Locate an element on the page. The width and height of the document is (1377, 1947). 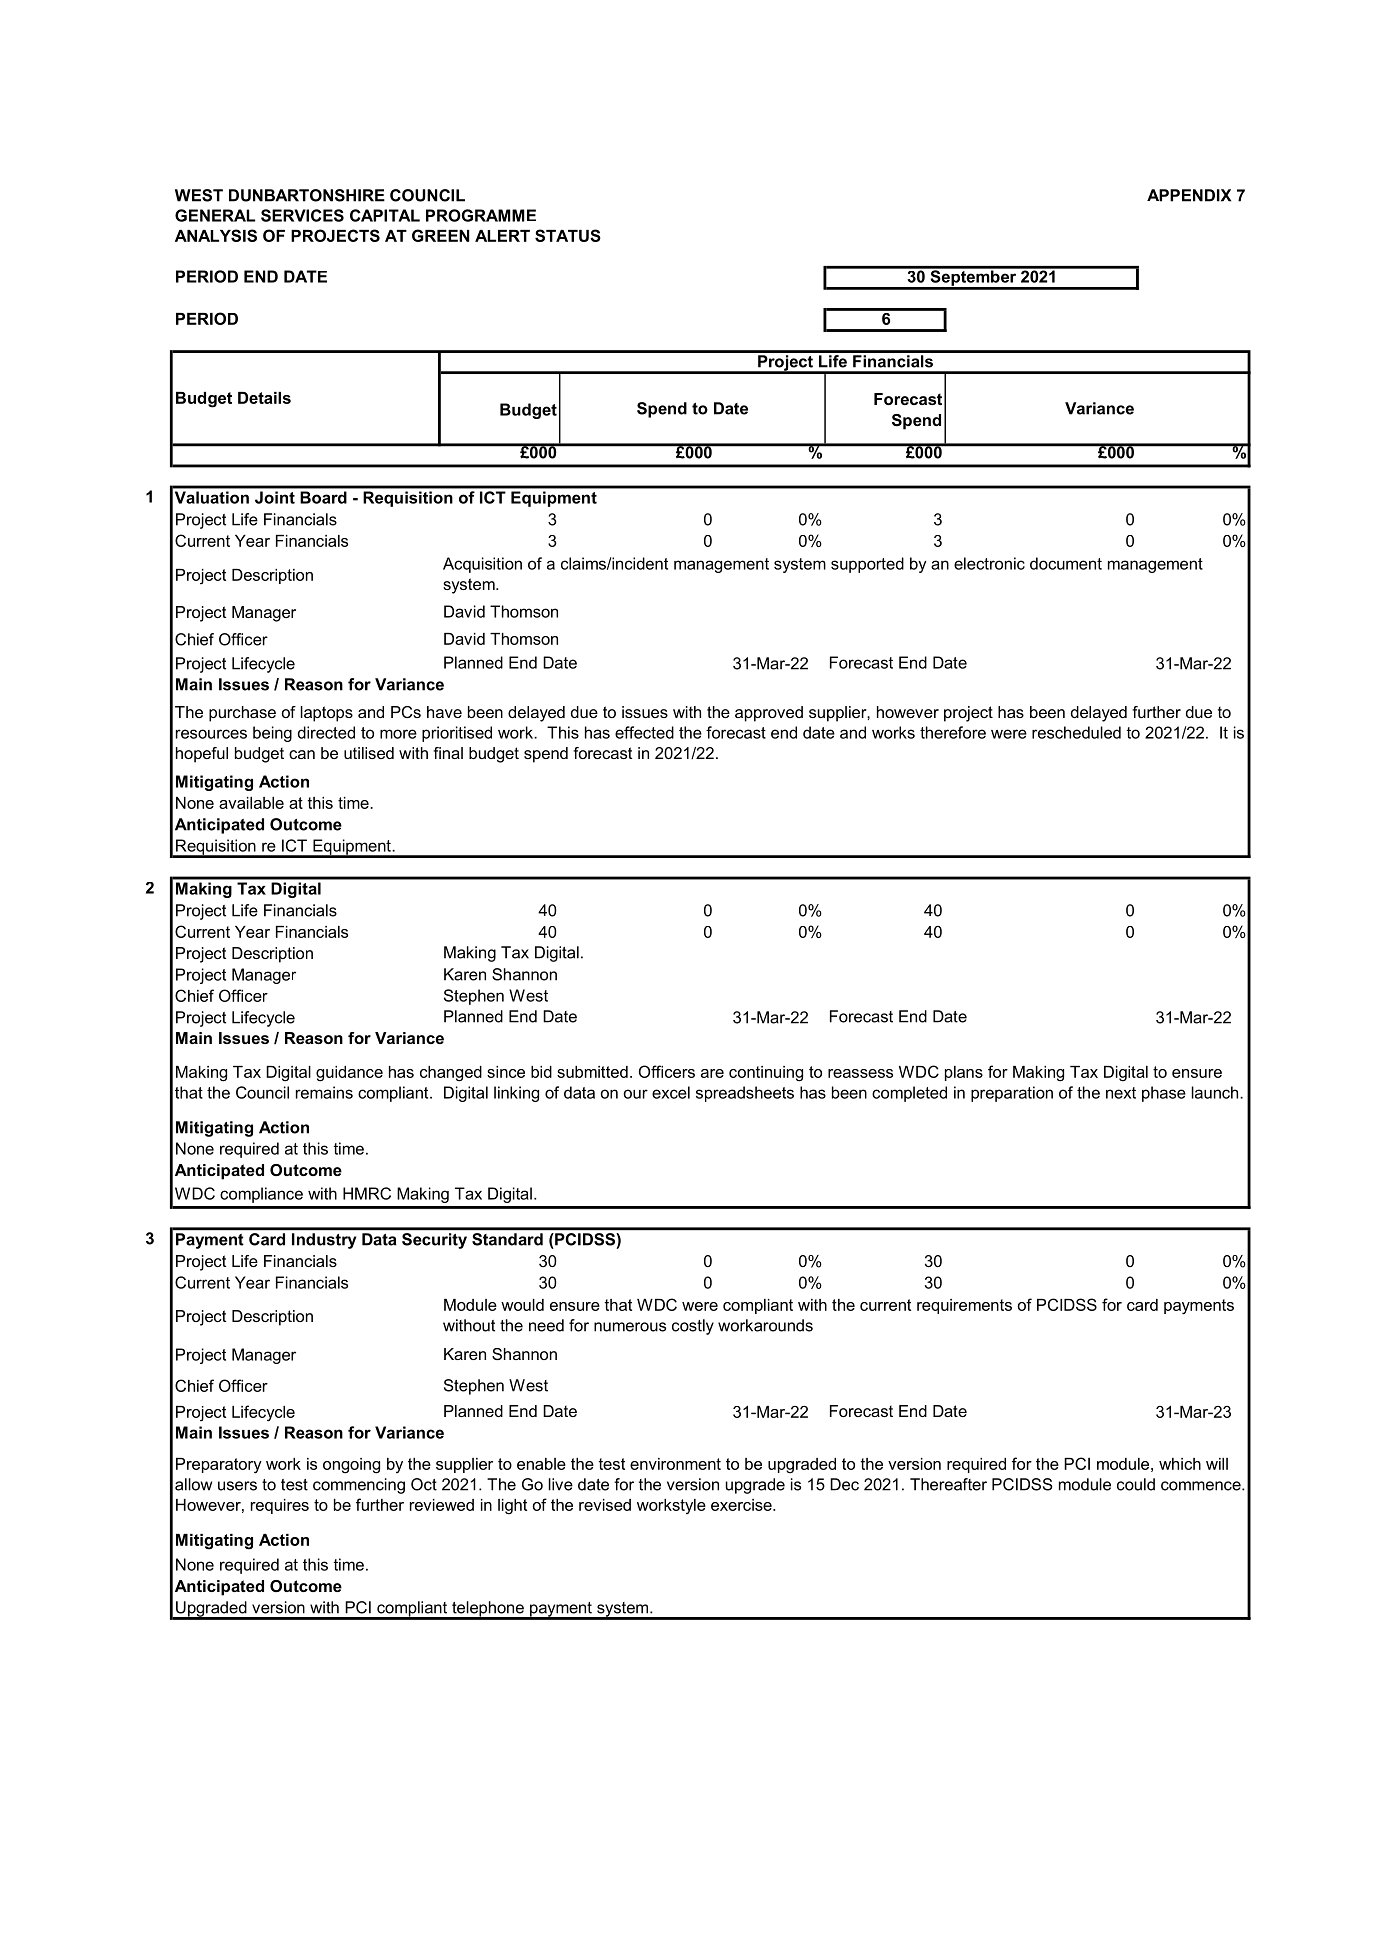
APPENDIX is located at coordinates (1189, 195).
